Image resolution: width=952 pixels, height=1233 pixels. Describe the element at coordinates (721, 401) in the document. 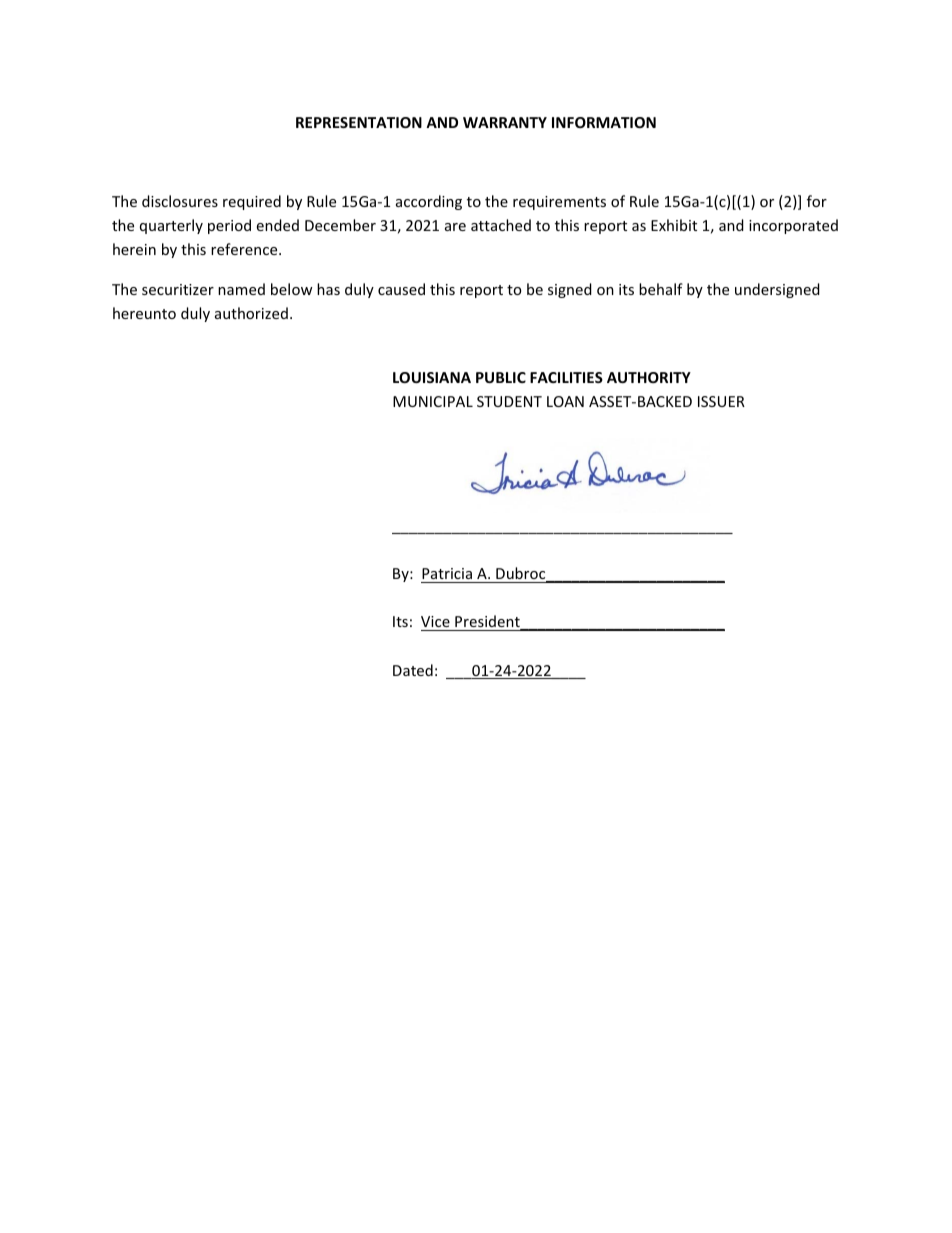

I see `ISSUER` at that location.
